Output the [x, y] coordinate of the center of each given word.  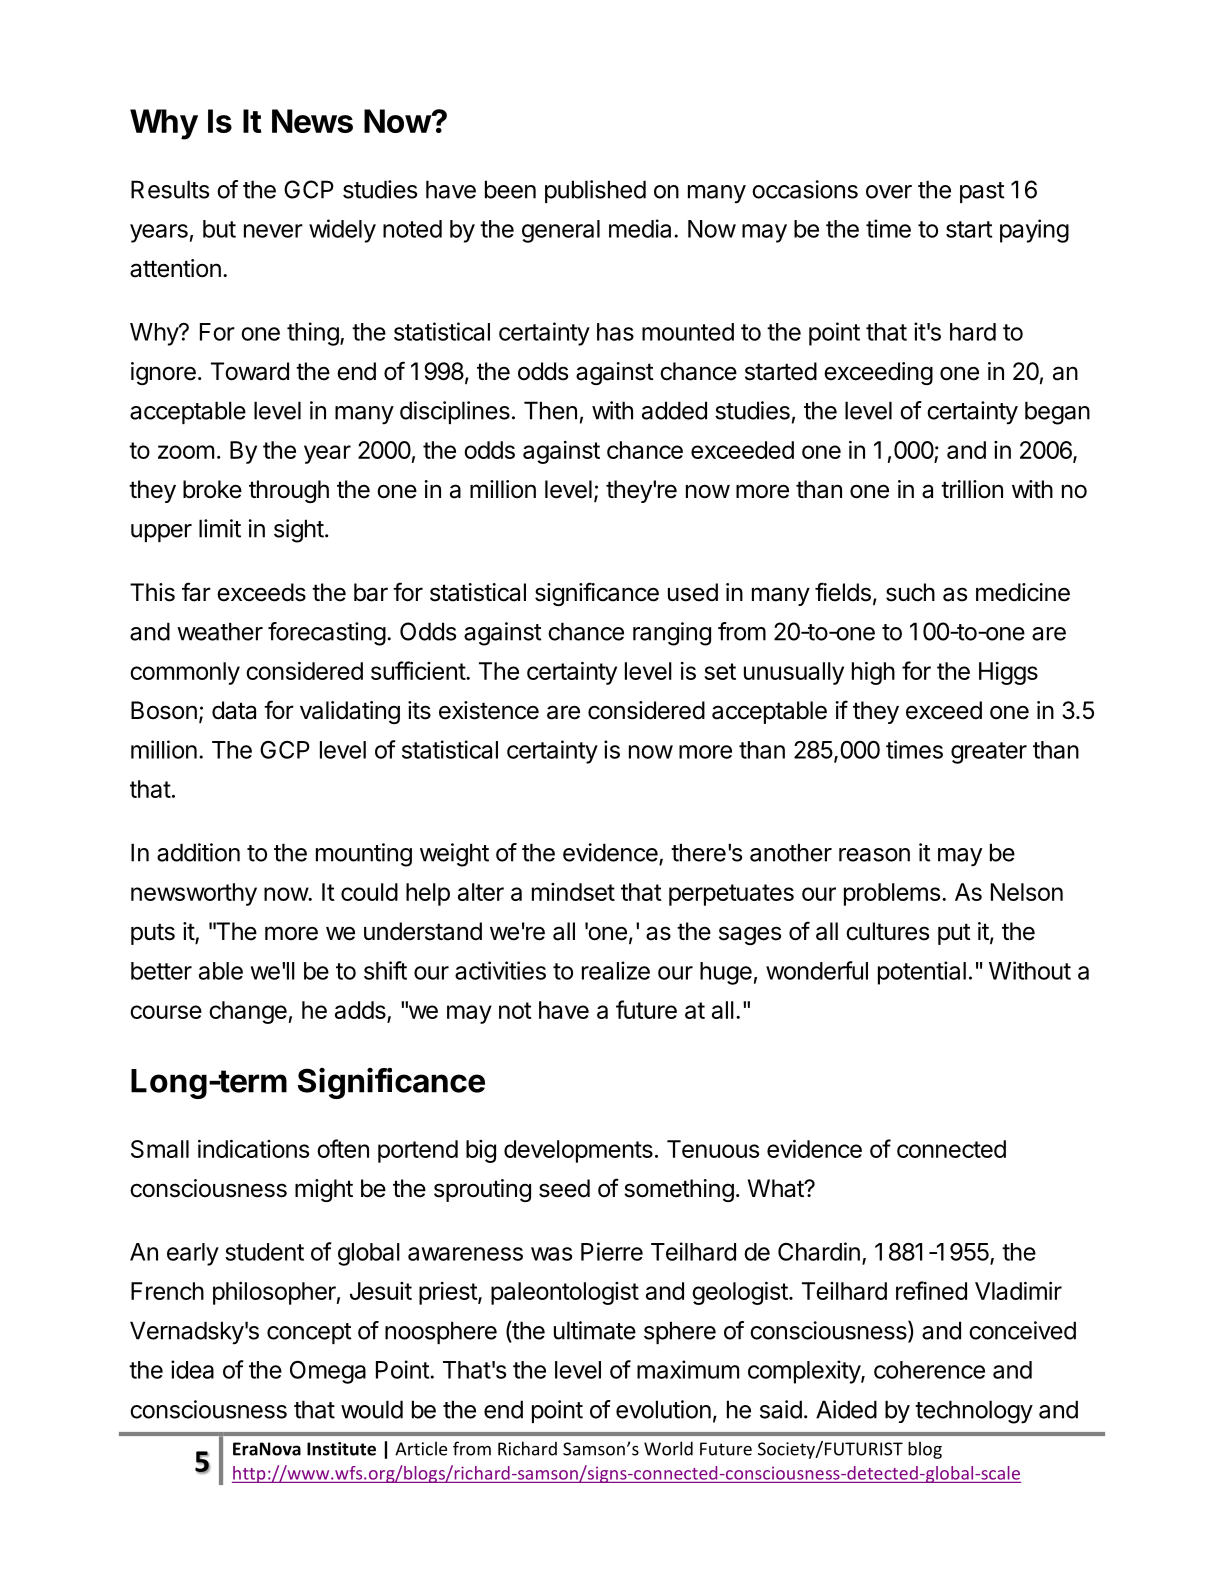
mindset [573, 892]
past [982, 192]
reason [874, 855]
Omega [328, 1372]
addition [198, 852]
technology [974, 1412]
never [273, 231]
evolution [663, 1409]
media [640, 228]
